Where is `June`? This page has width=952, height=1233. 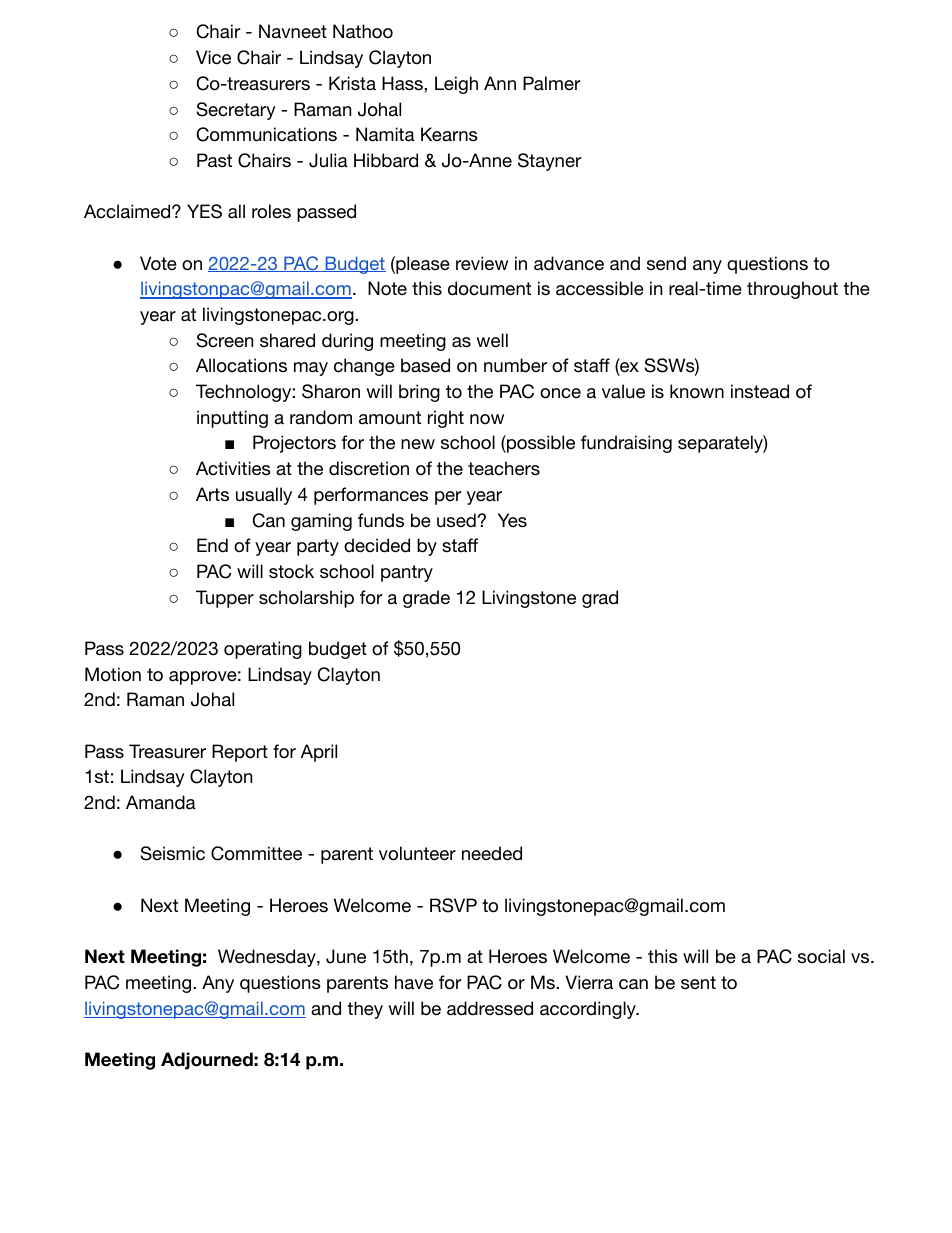
June is located at coordinates (346, 956).
